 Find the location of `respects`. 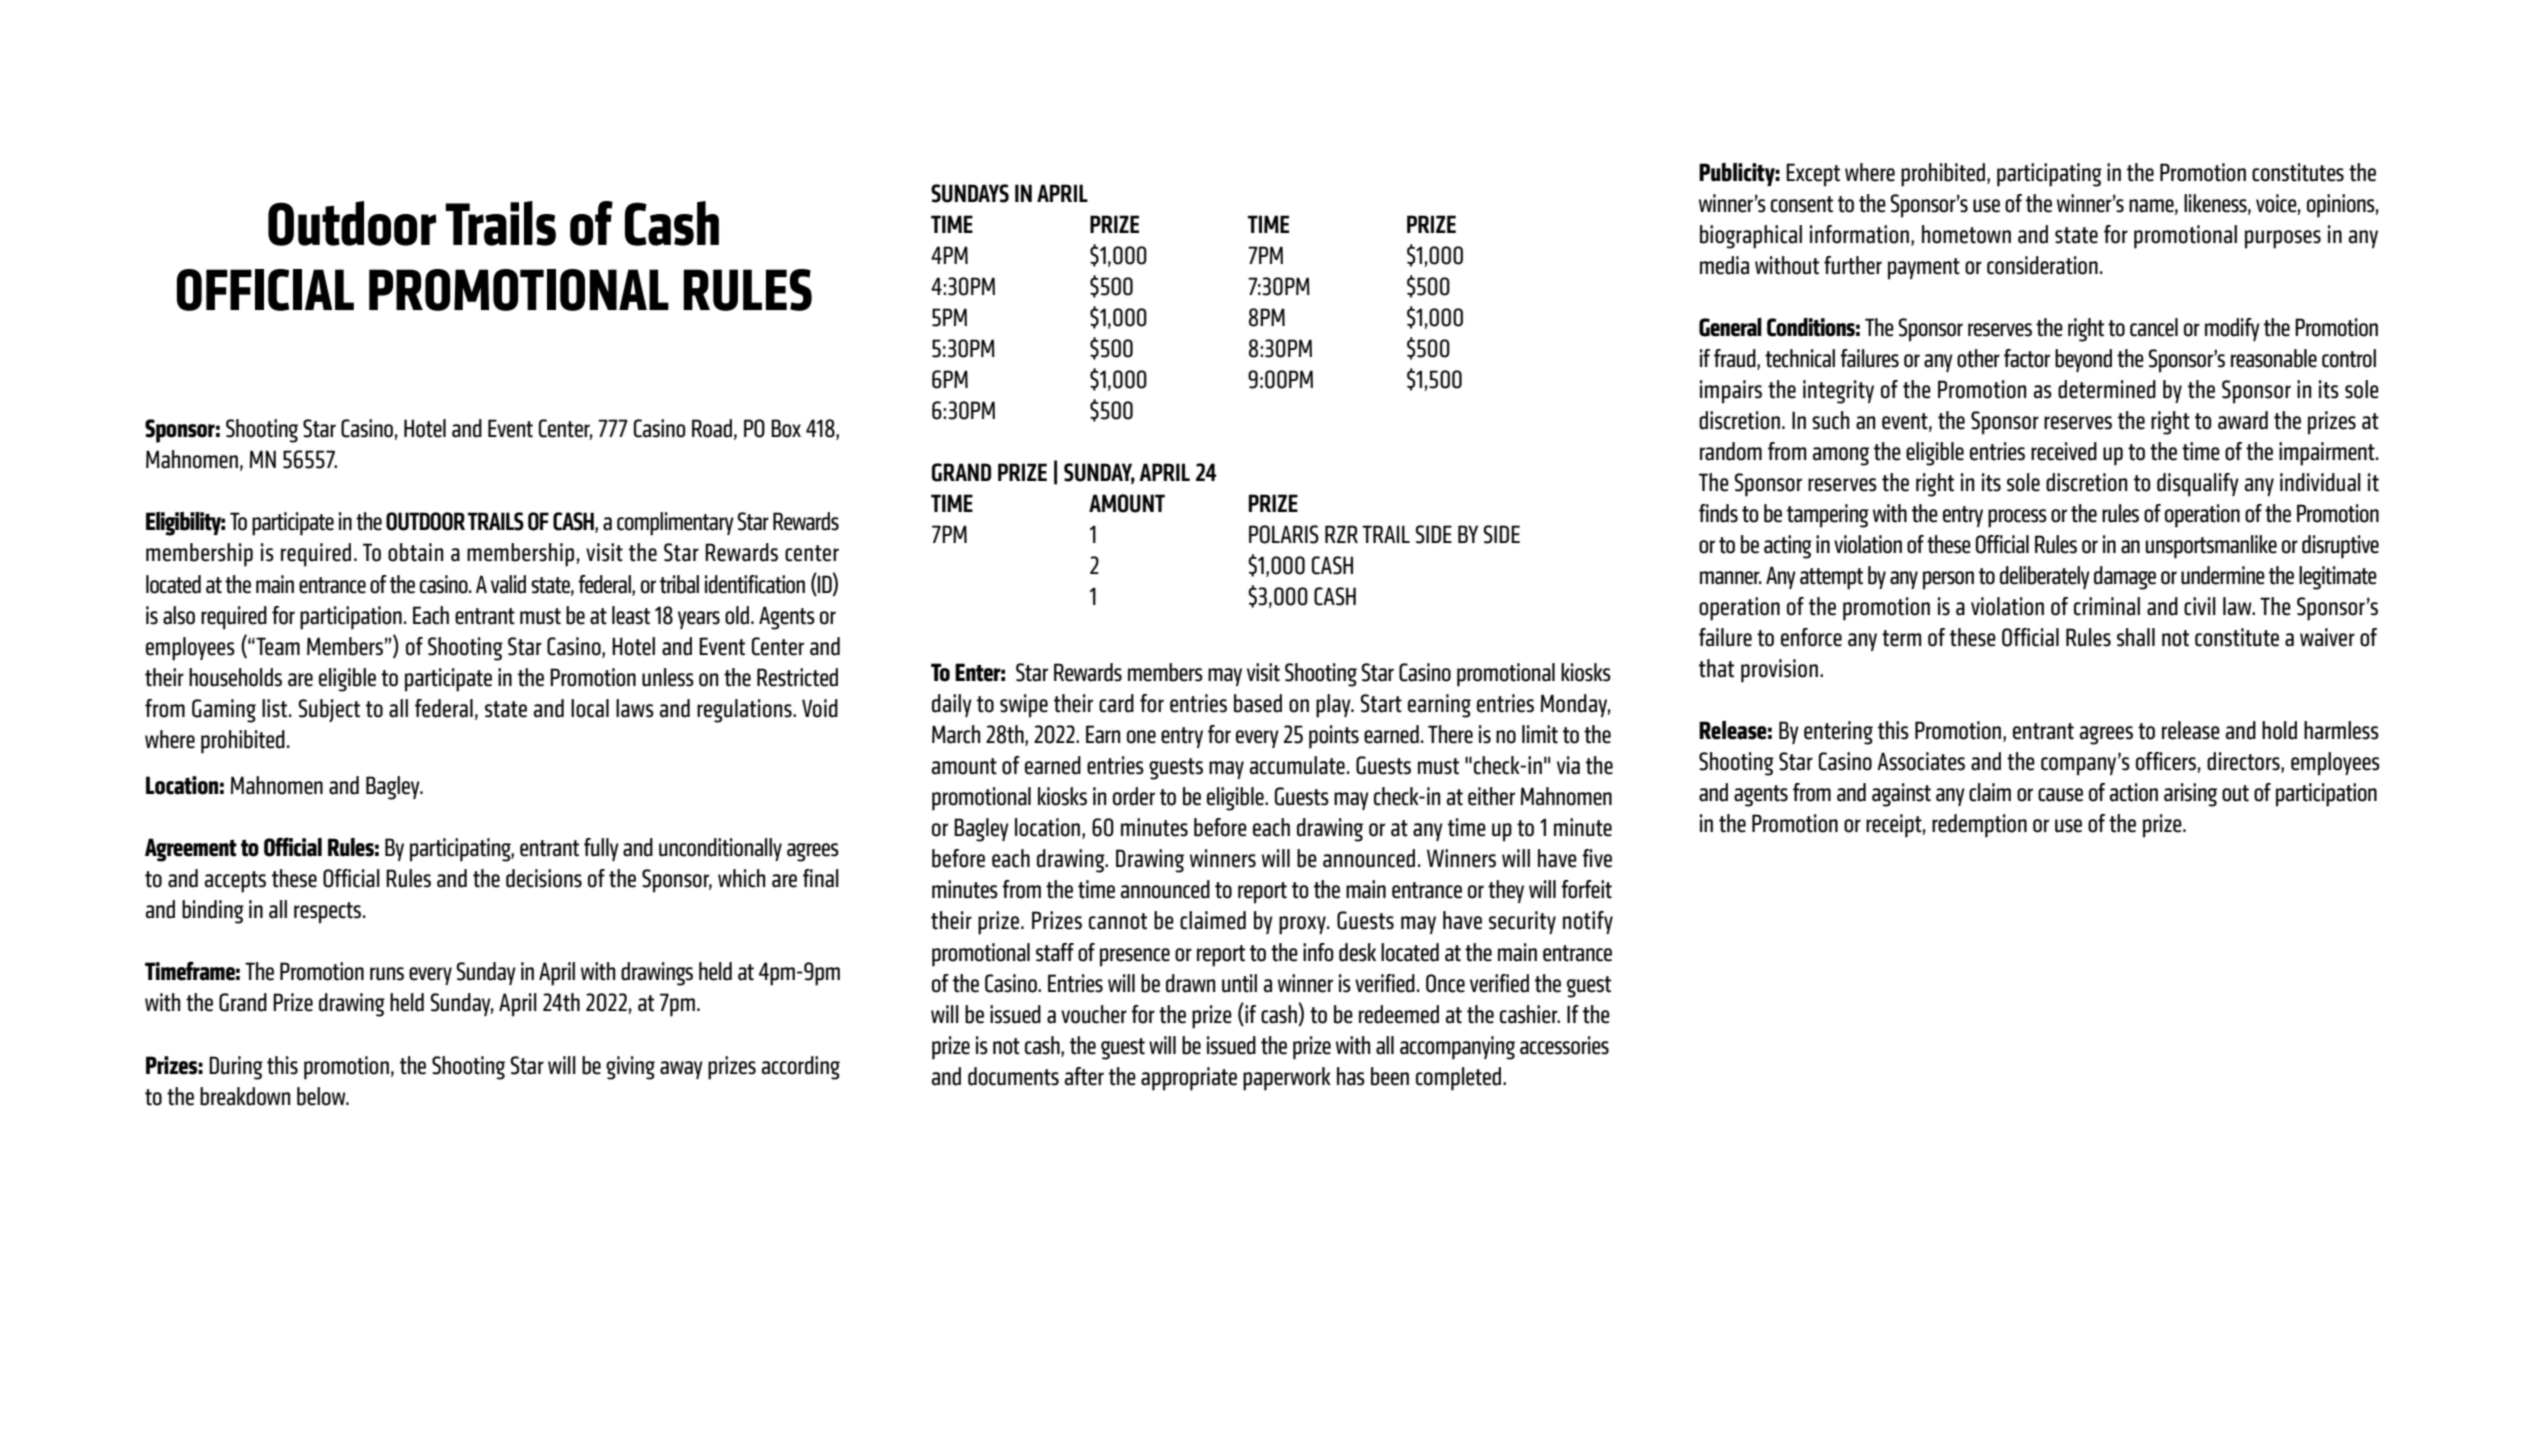

respects is located at coordinates (329, 913).
